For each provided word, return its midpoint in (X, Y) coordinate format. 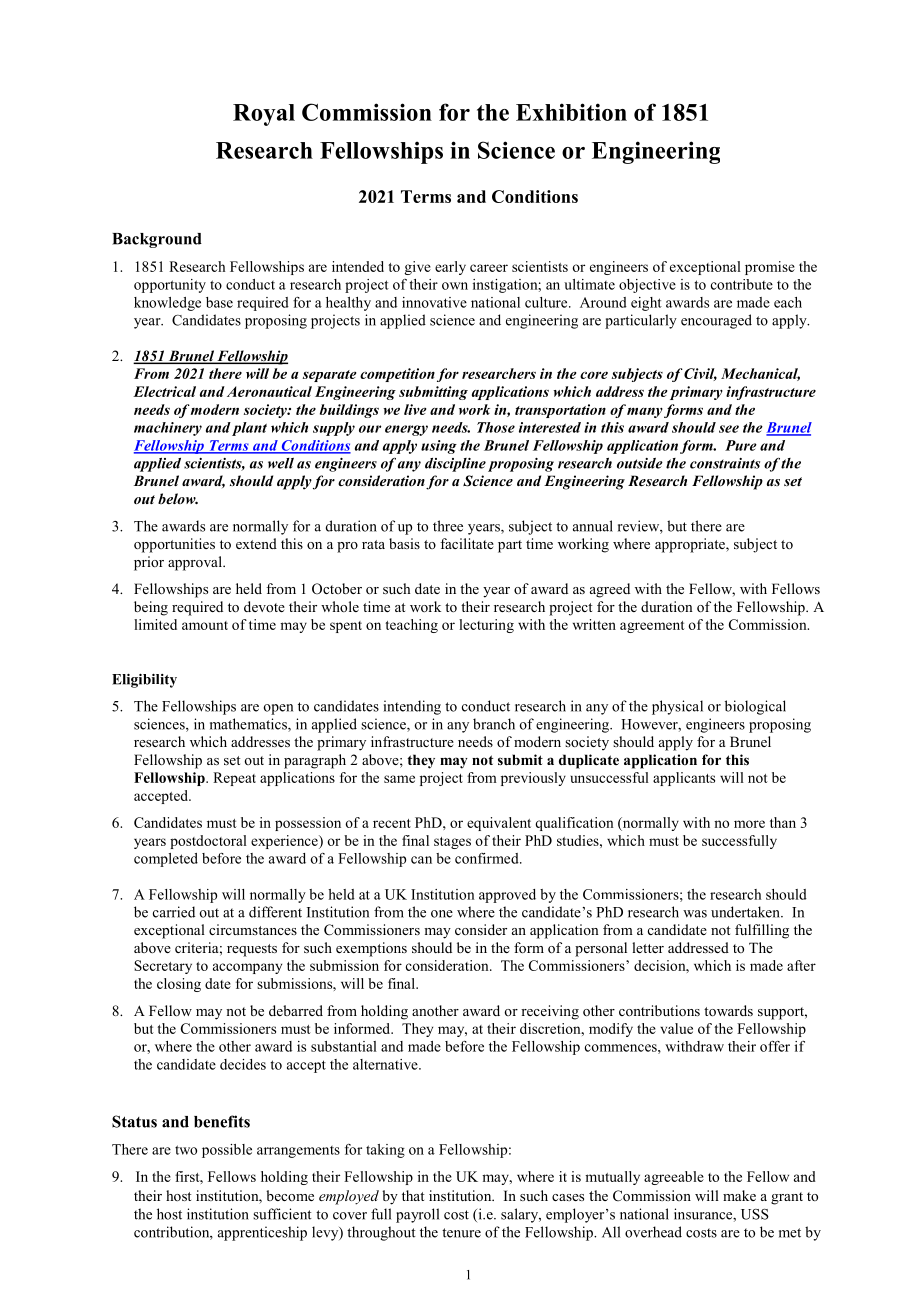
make (739, 1195)
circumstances (253, 929)
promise (770, 268)
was (695, 914)
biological (755, 707)
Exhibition (571, 112)
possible (227, 1151)
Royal (264, 115)
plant (249, 429)
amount (205, 625)
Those (496, 427)
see (729, 429)
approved (507, 896)
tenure (461, 1233)
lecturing (486, 626)
